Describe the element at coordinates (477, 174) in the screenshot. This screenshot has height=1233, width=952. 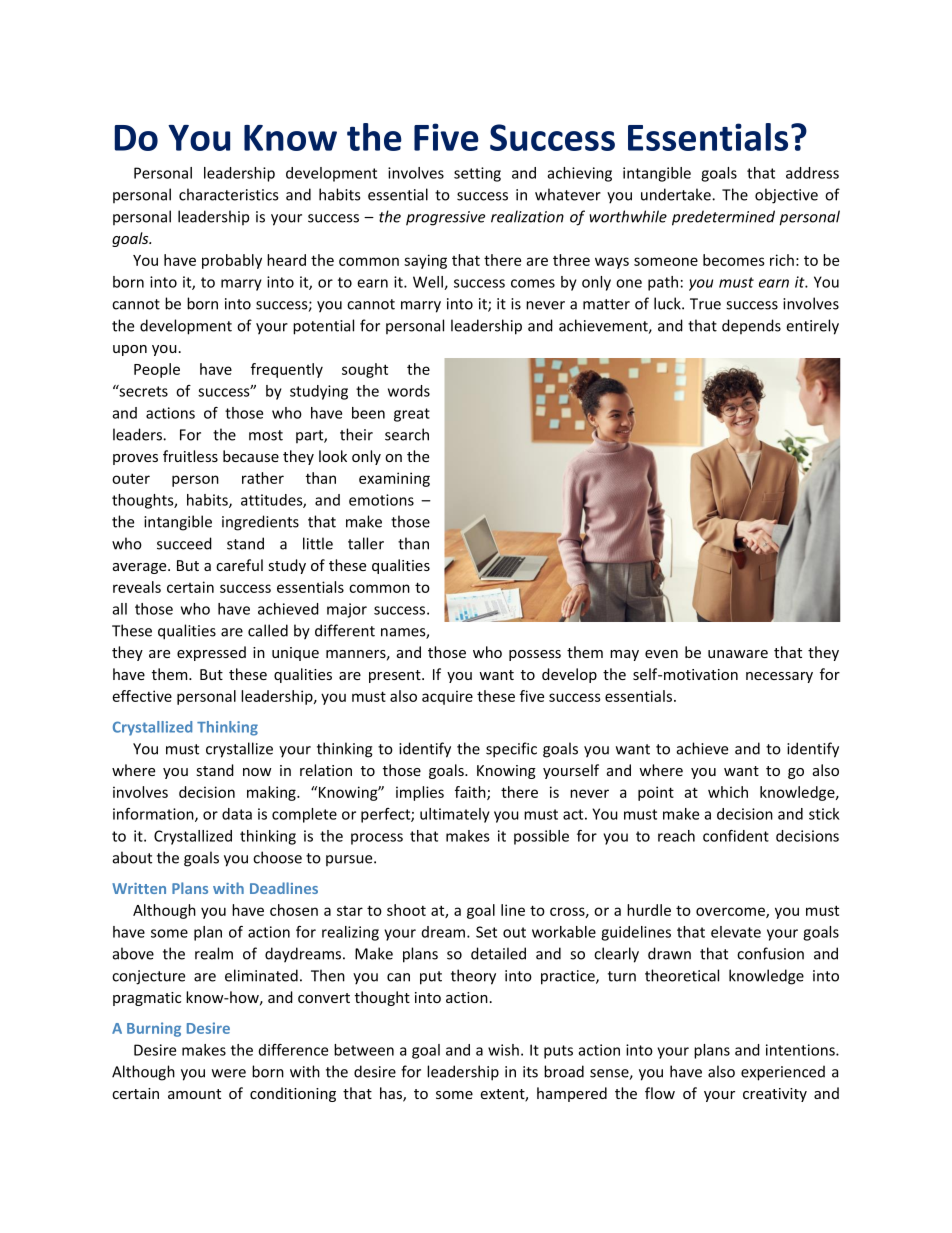
I see `setting` at that location.
